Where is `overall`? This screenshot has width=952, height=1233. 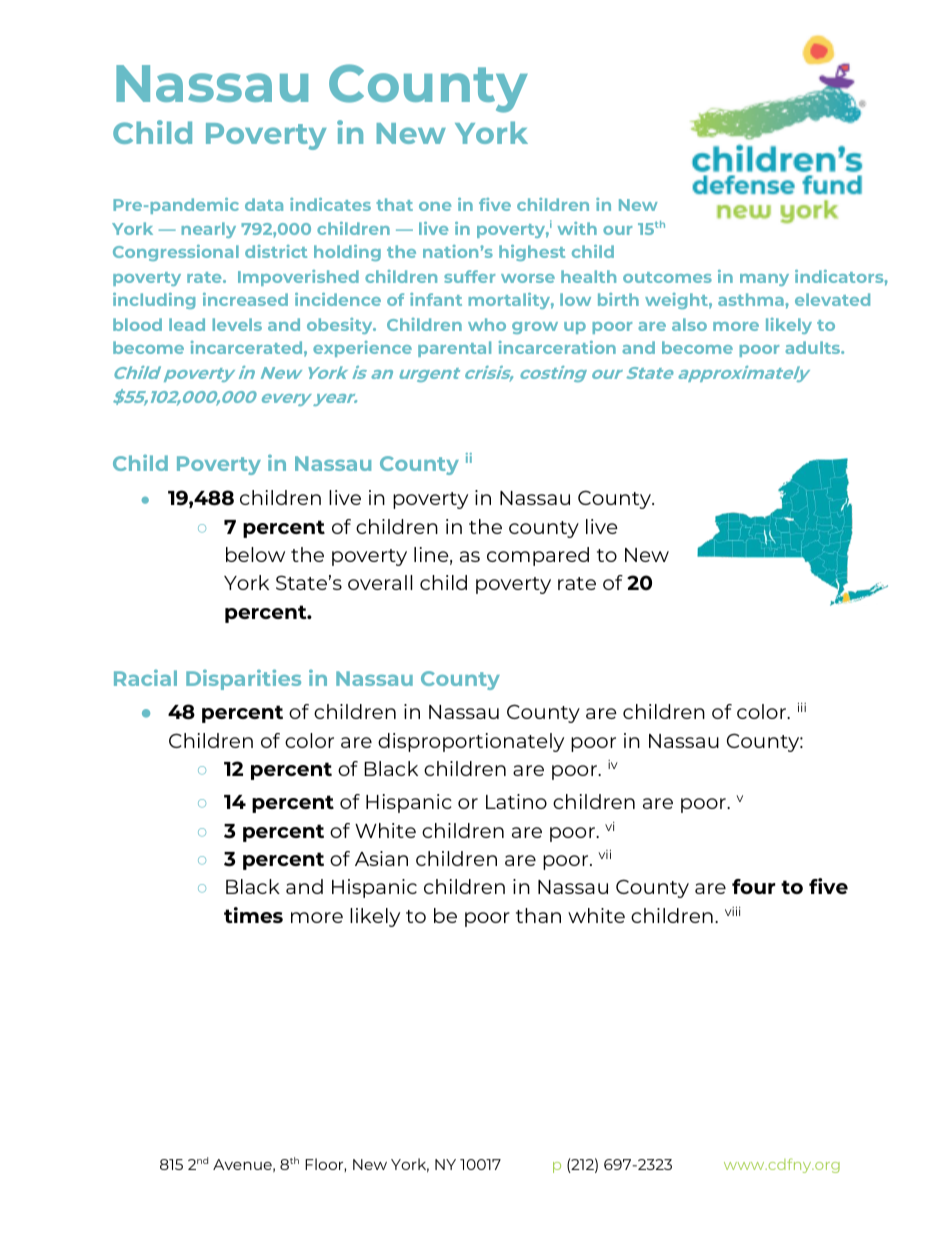 overall is located at coordinates (380, 582).
